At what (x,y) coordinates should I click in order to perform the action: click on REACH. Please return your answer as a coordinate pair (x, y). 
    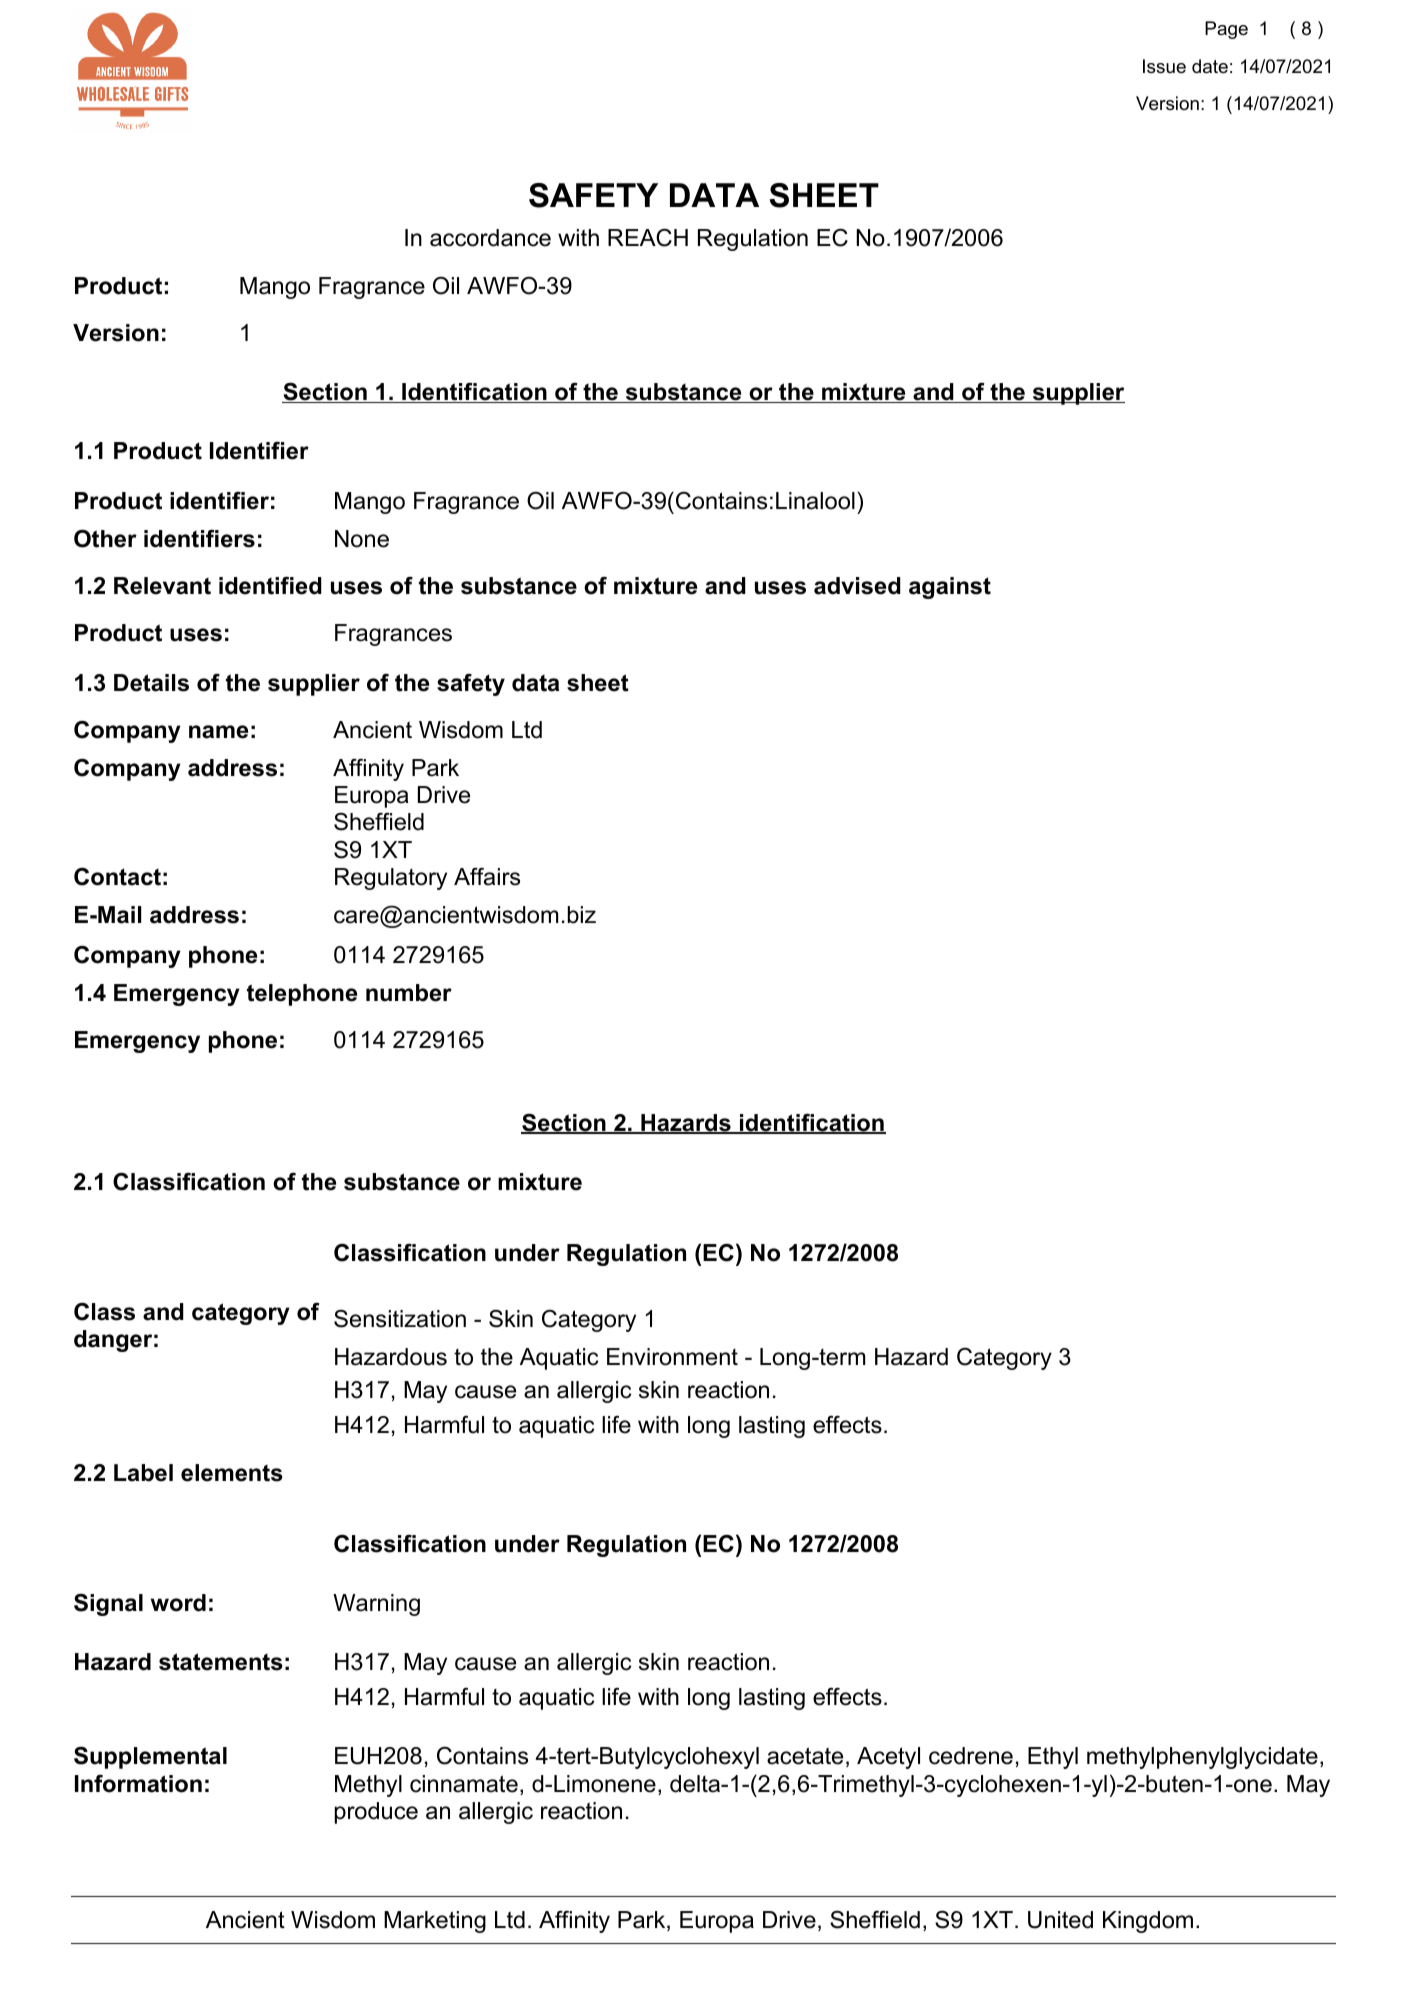
    Looking at the image, I should click on (648, 237).
